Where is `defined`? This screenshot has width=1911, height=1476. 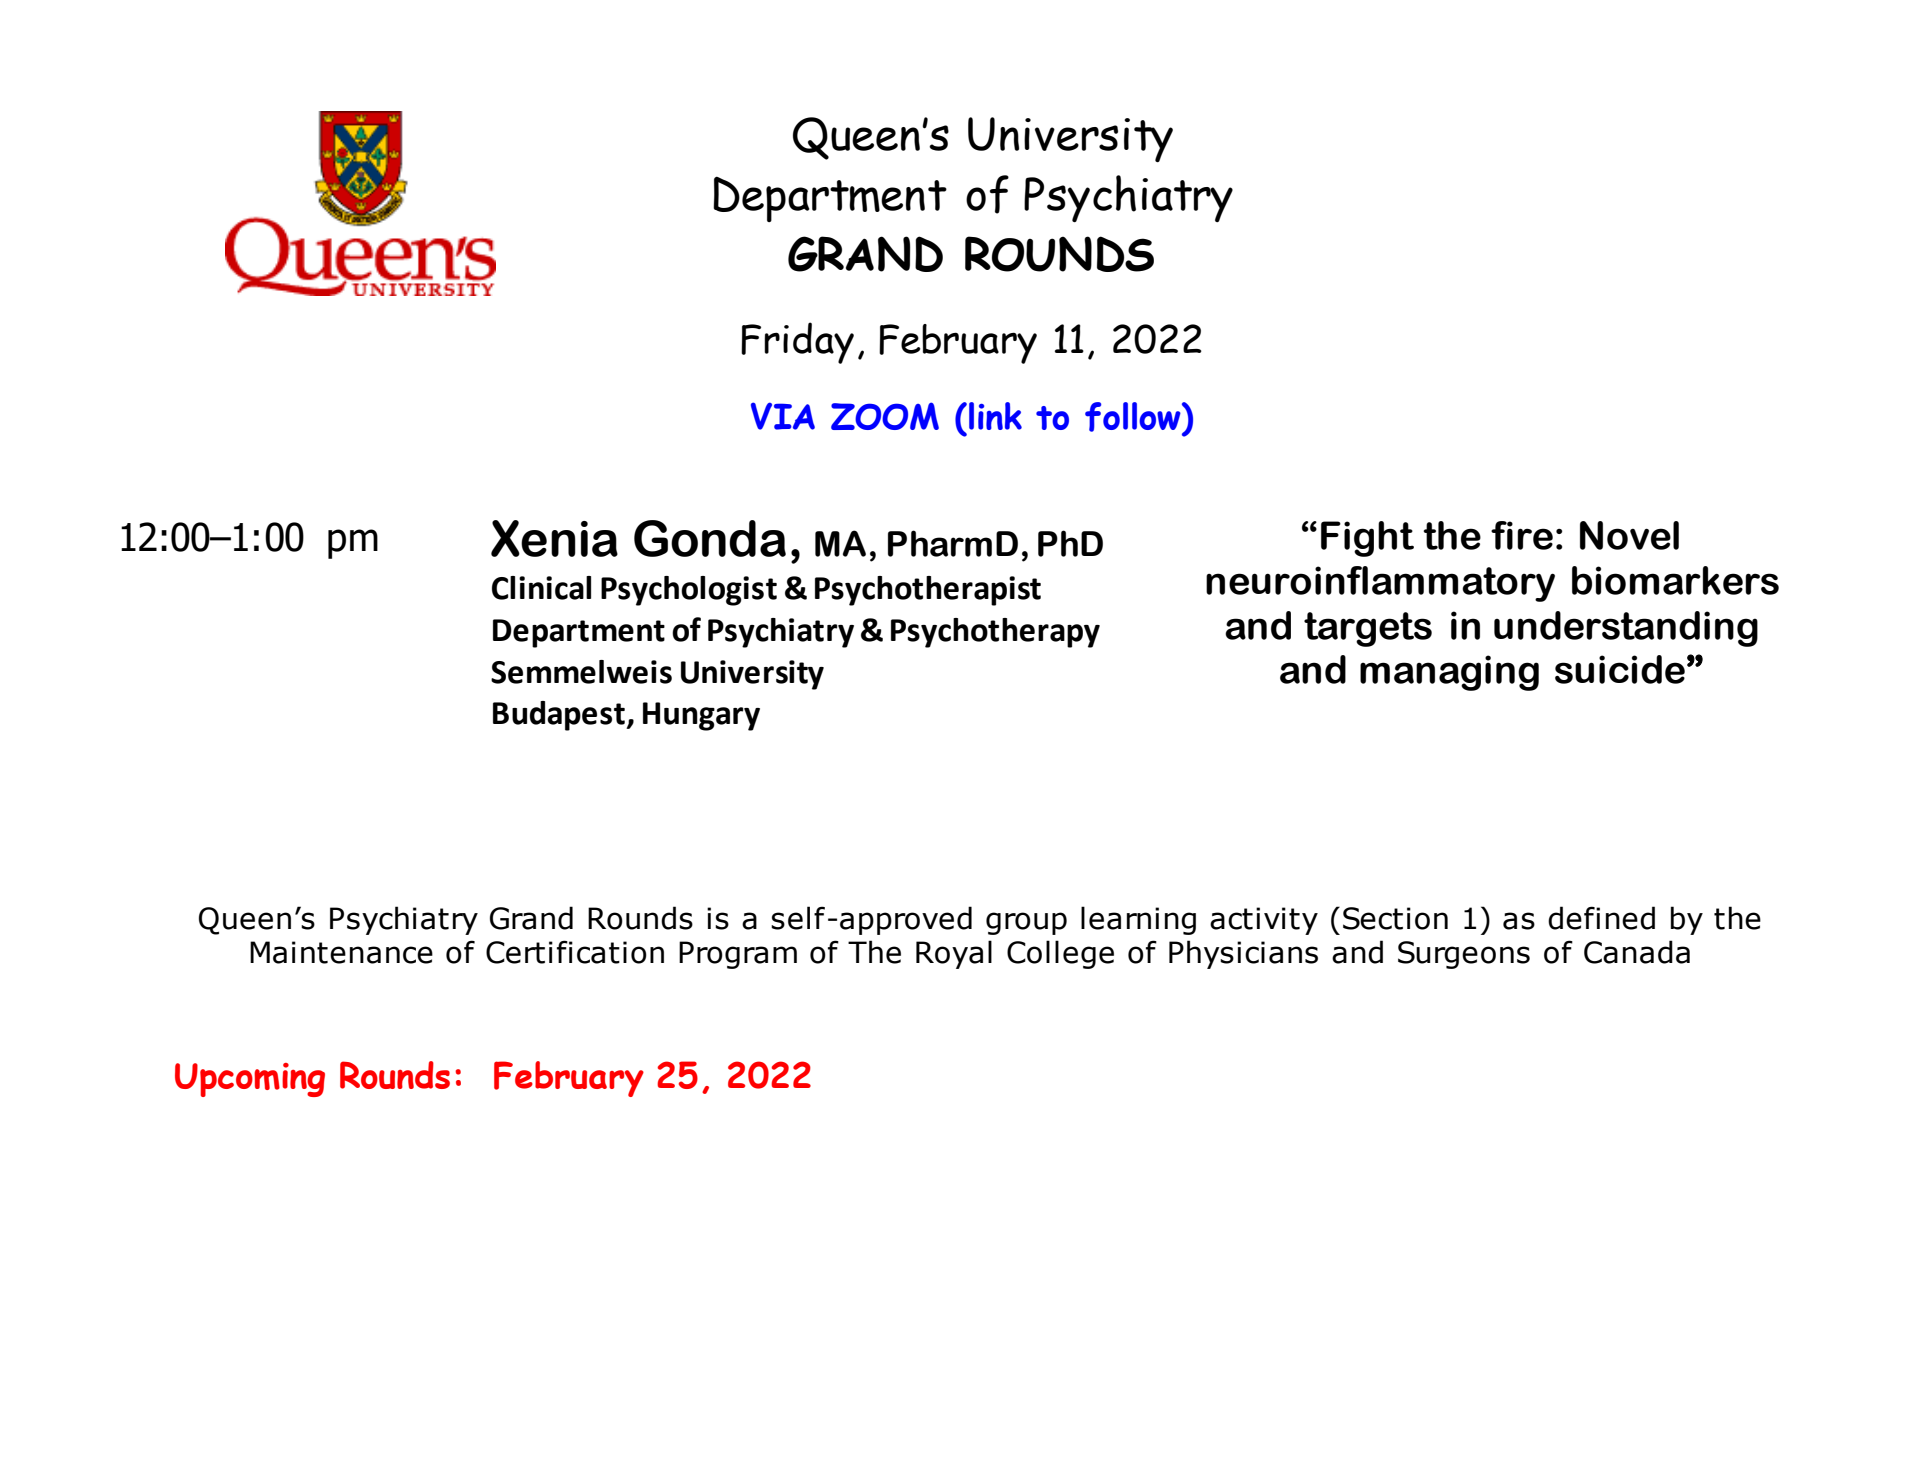 defined is located at coordinates (1601, 918).
